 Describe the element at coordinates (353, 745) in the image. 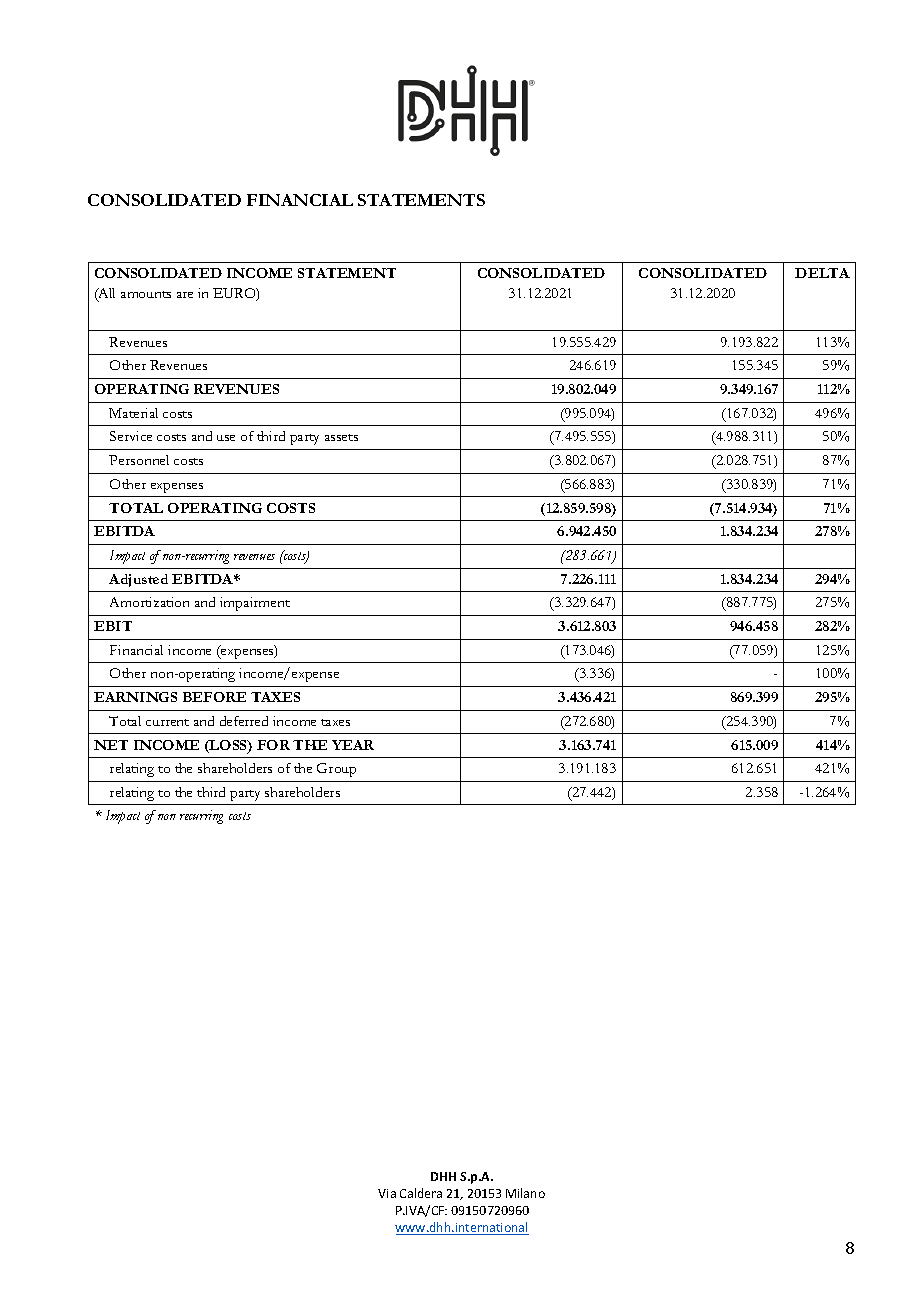

I see `YEAR` at that location.
